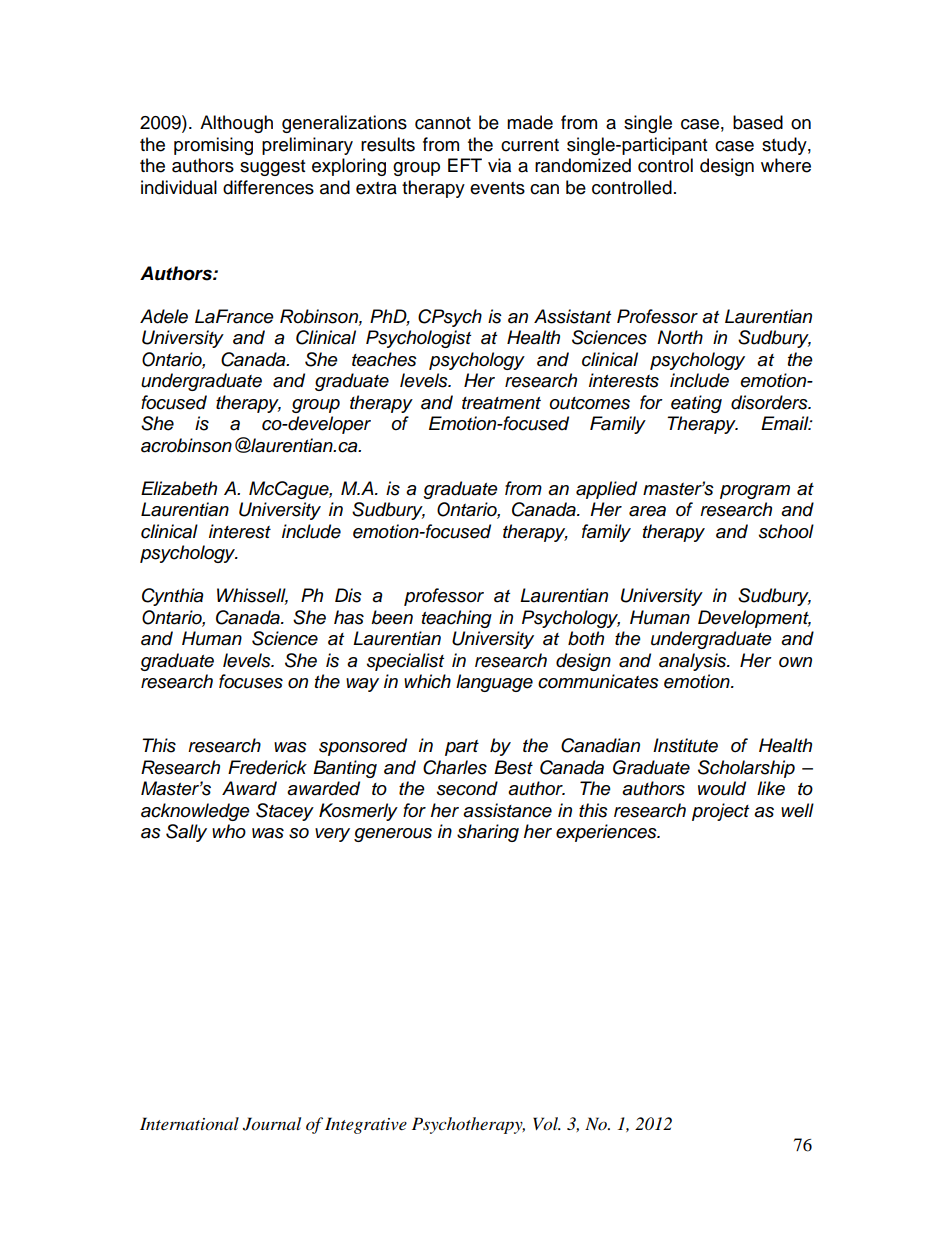  What do you see at coordinates (179, 488) in the document?
I see `Elizabeth` at bounding box center [179, 488].
